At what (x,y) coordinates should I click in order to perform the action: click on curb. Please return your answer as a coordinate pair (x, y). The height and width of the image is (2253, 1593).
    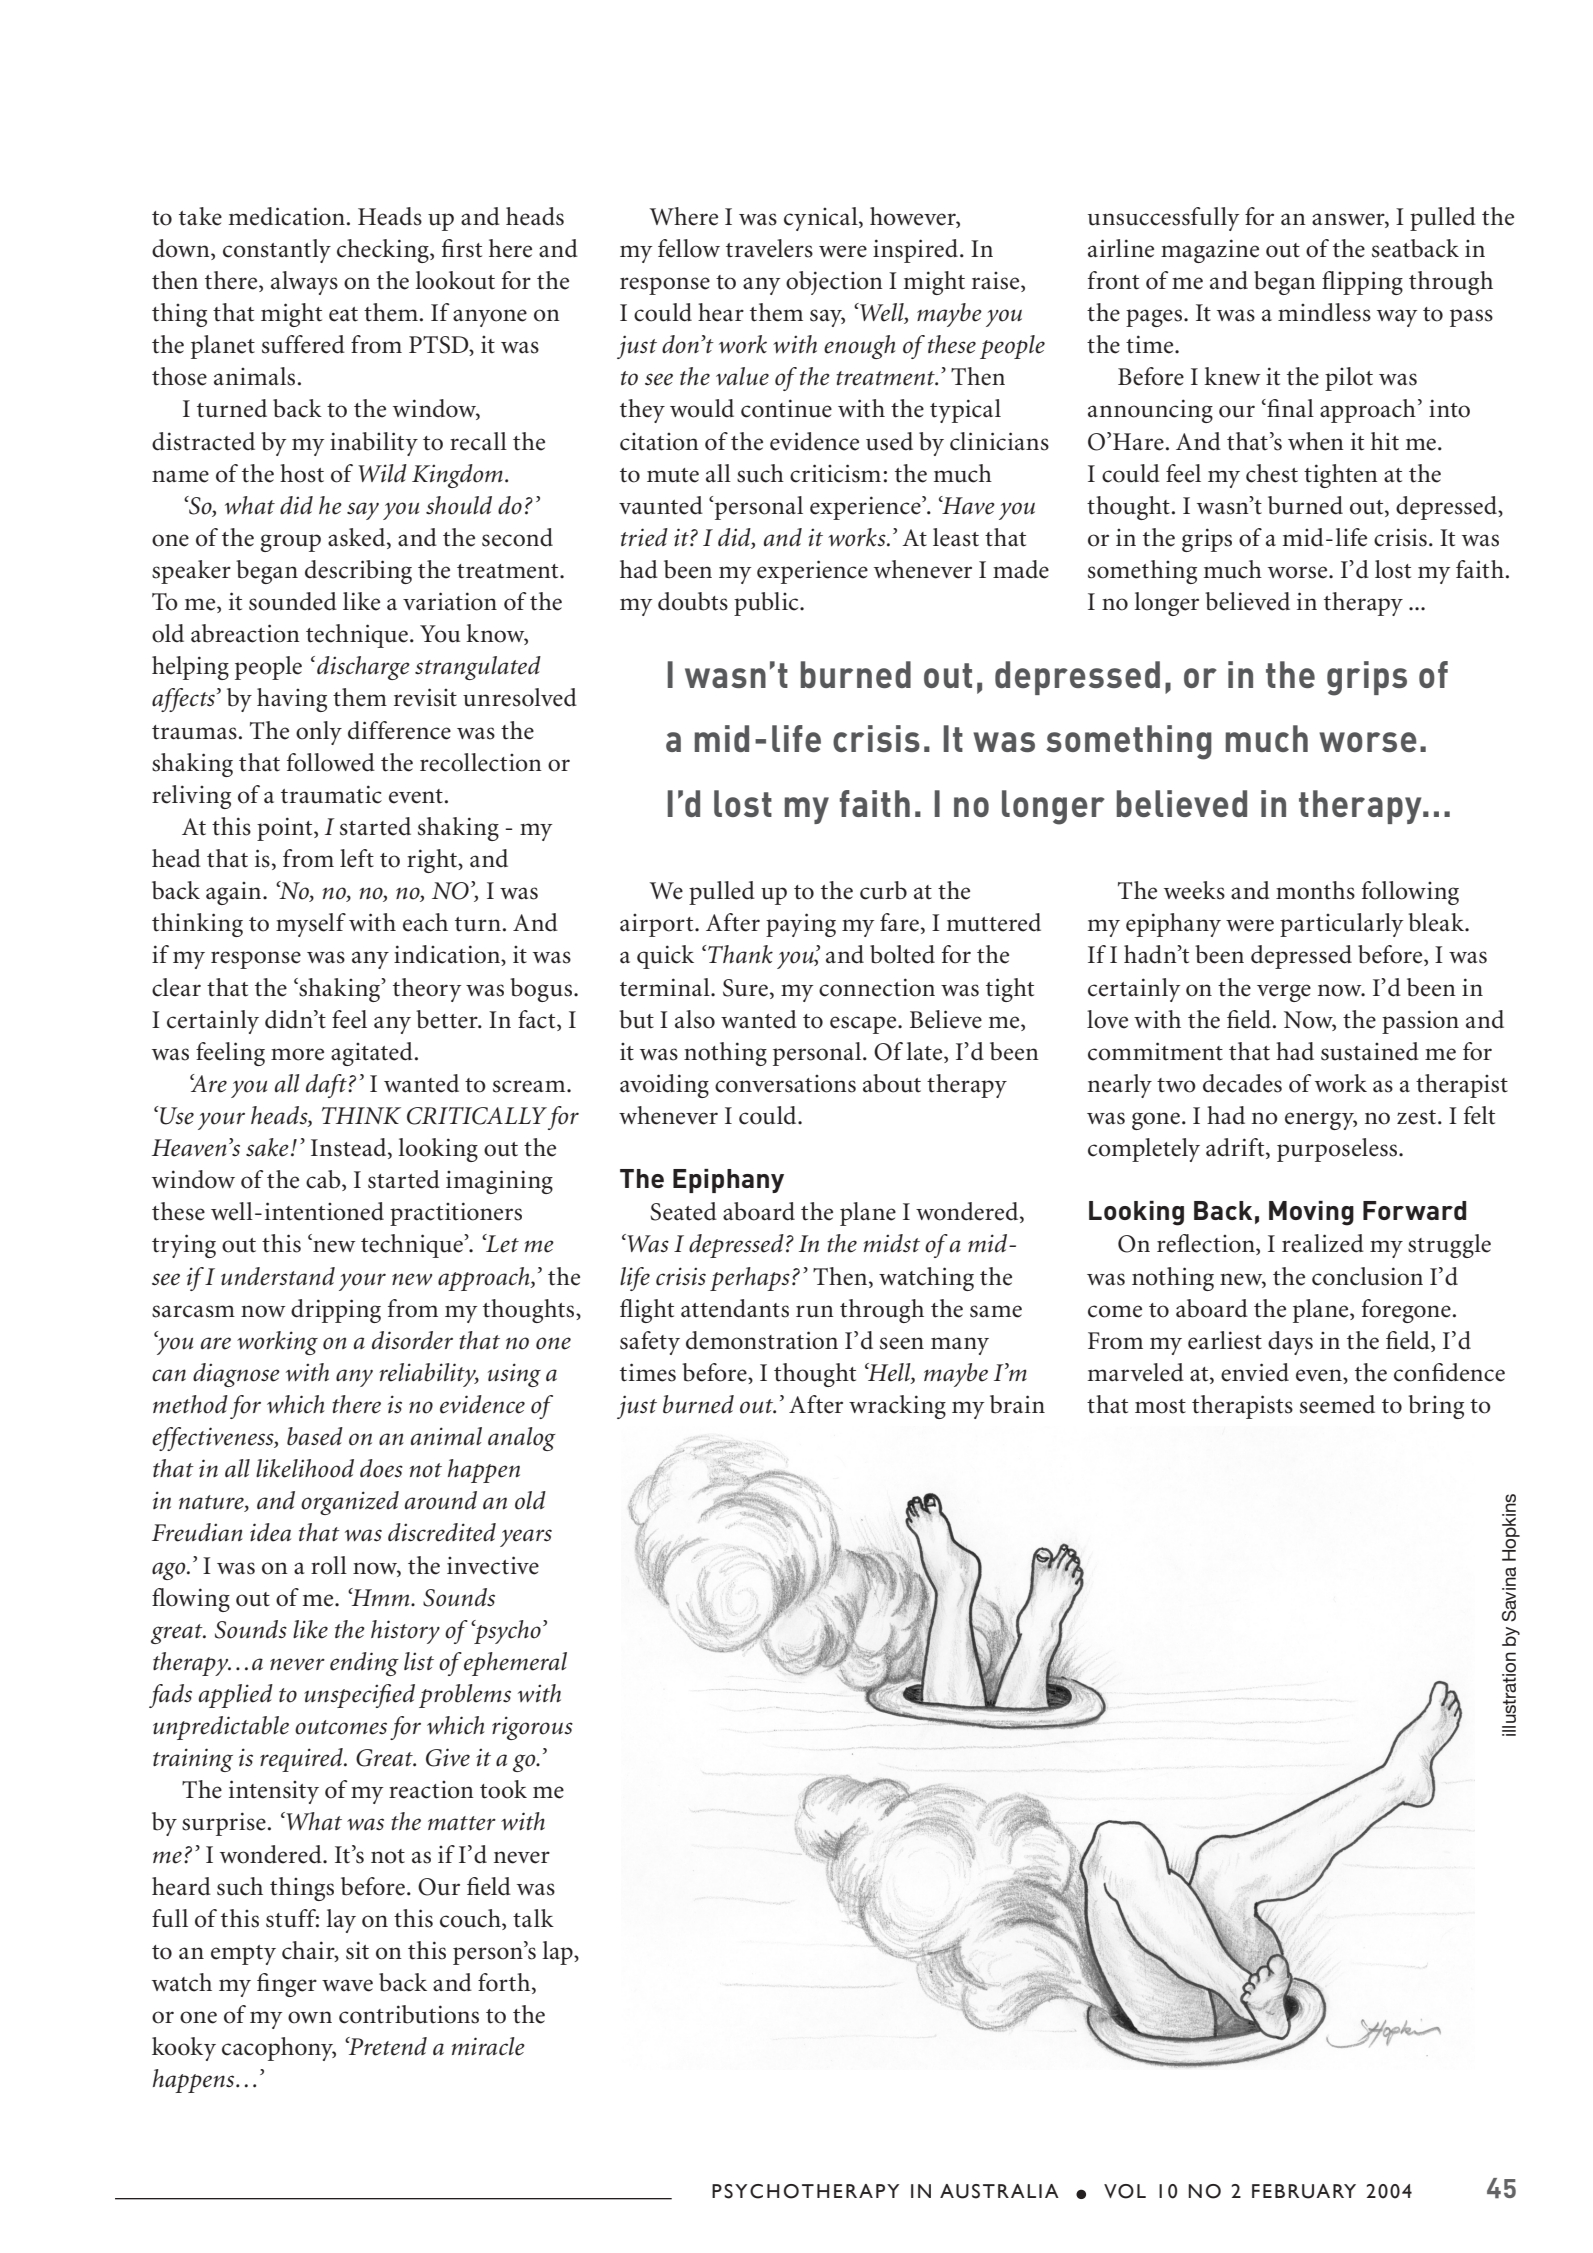
    Looking at the image, I should click on (883, 890).
